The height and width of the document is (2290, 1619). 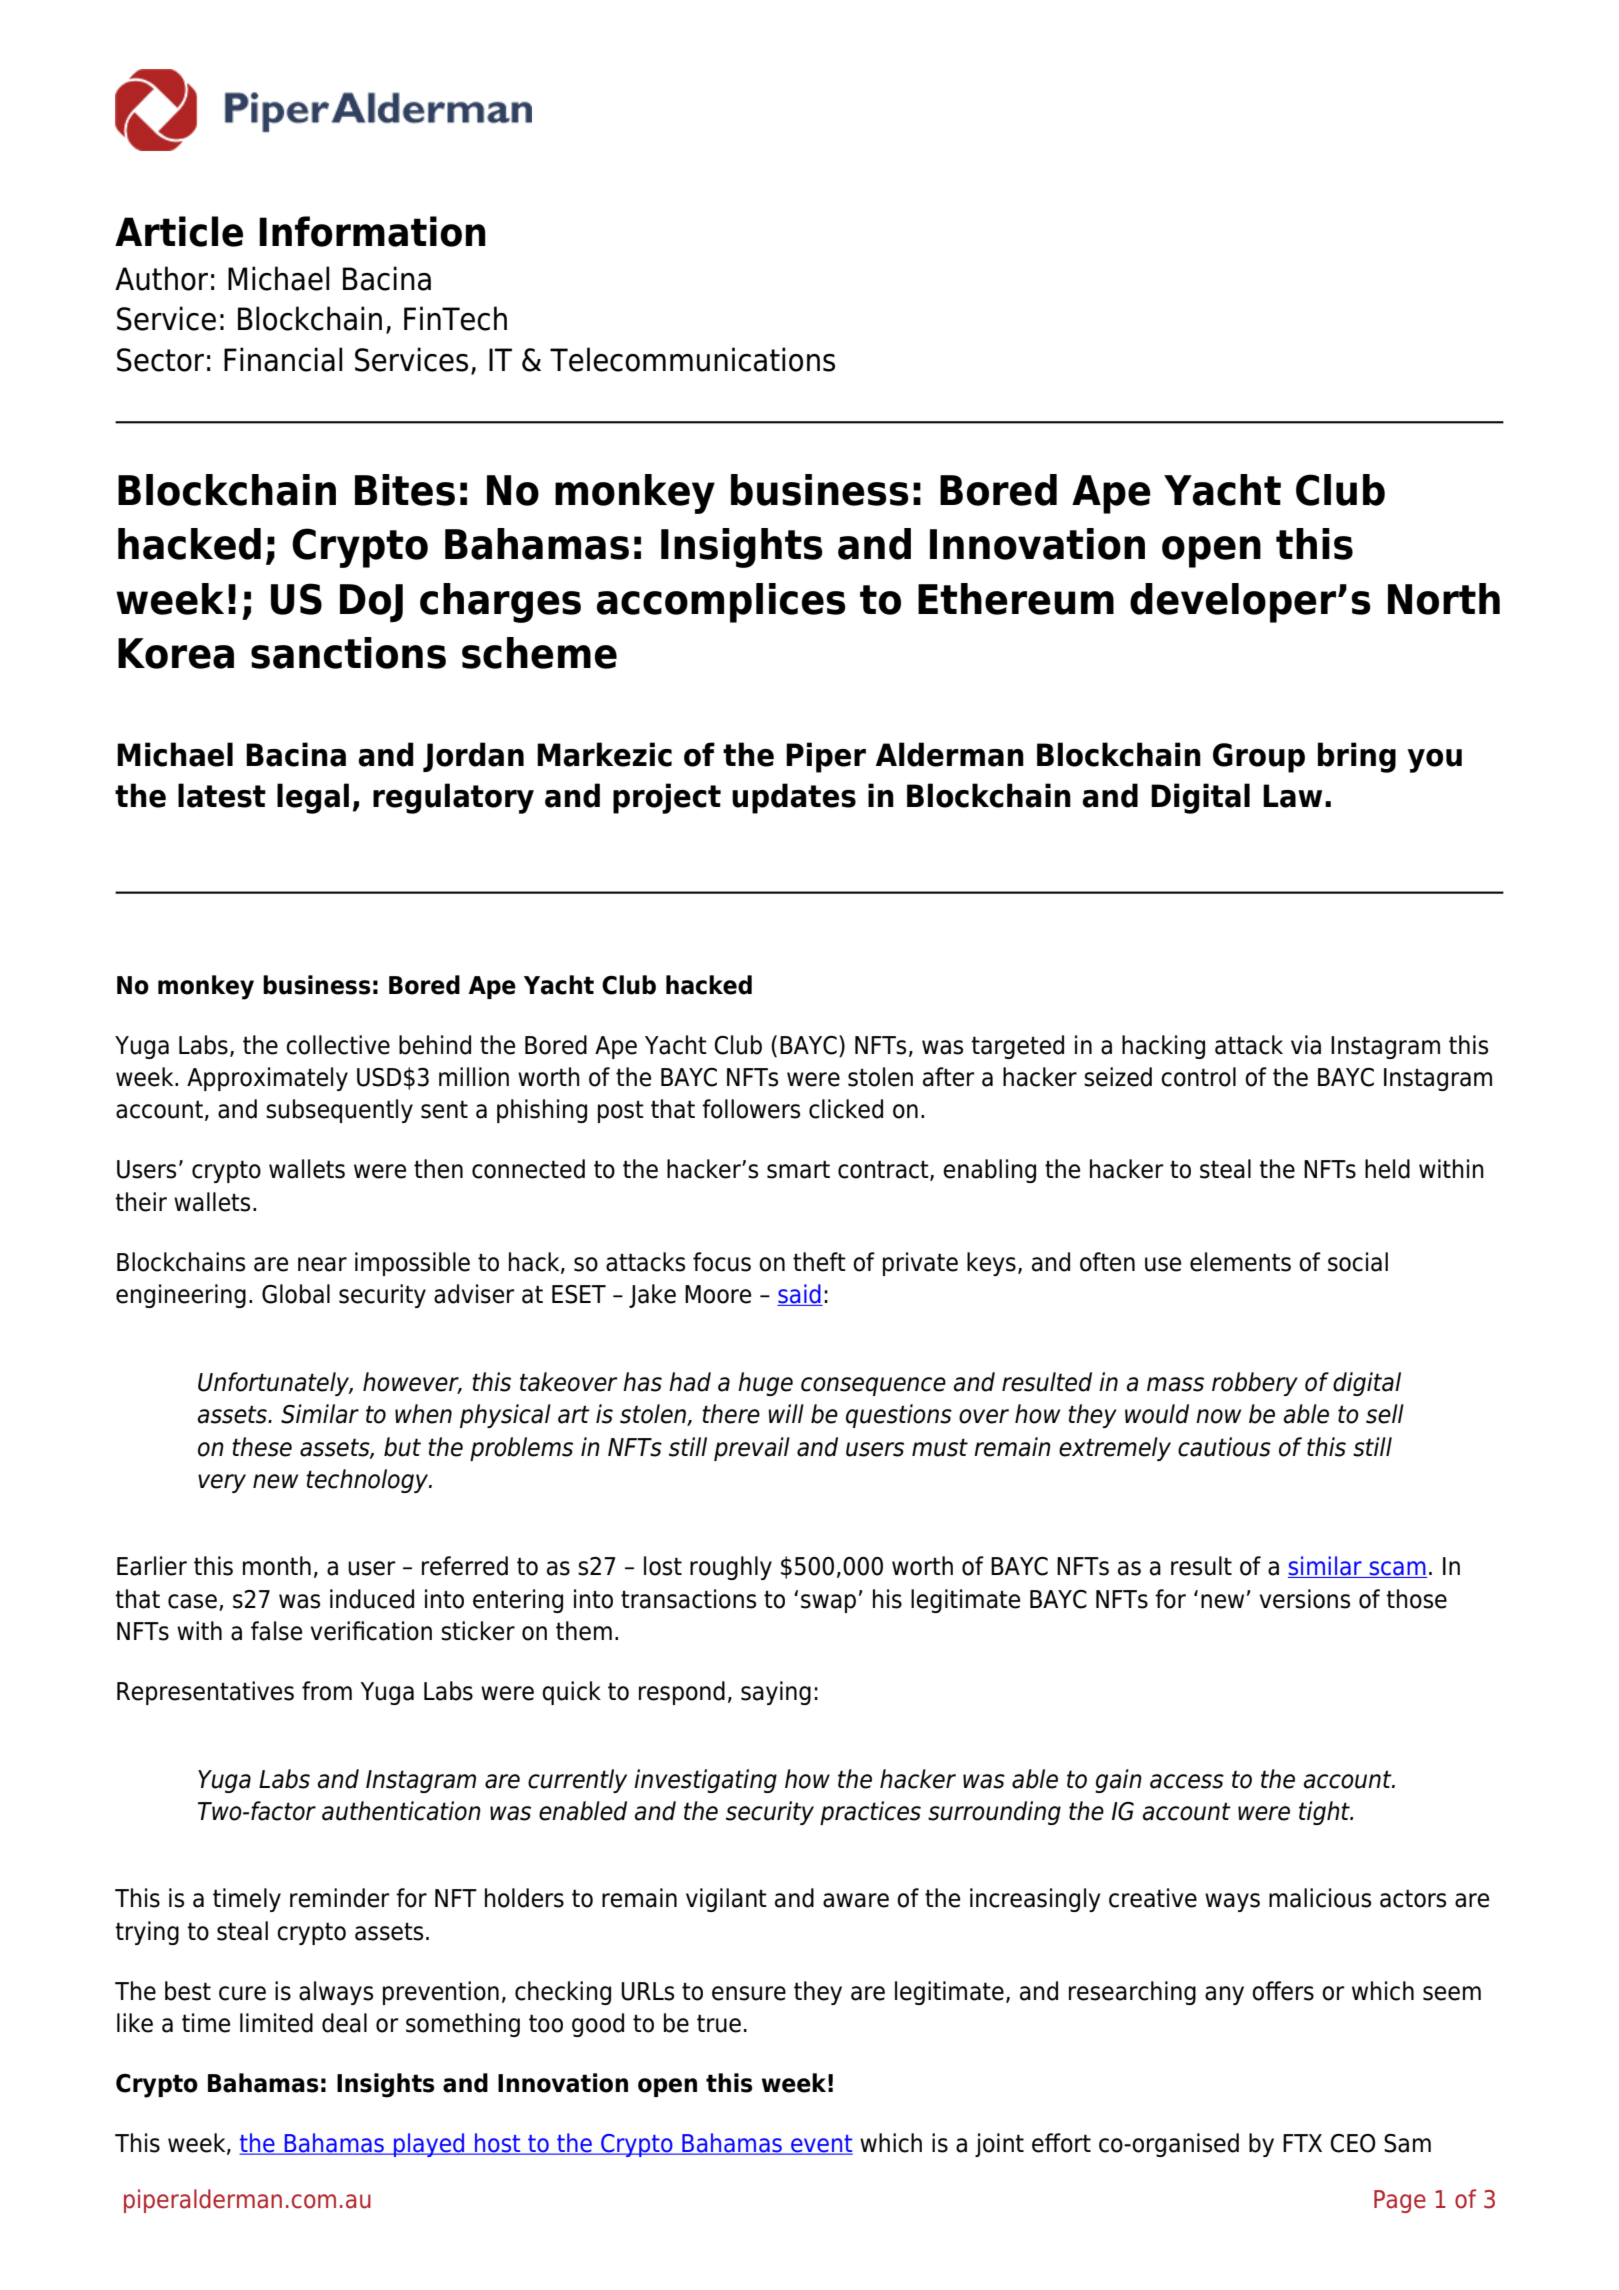 What do you see at coordinates (1240, 1262) in the document?
I see `elements` at bounding box center [1240, 1262].
